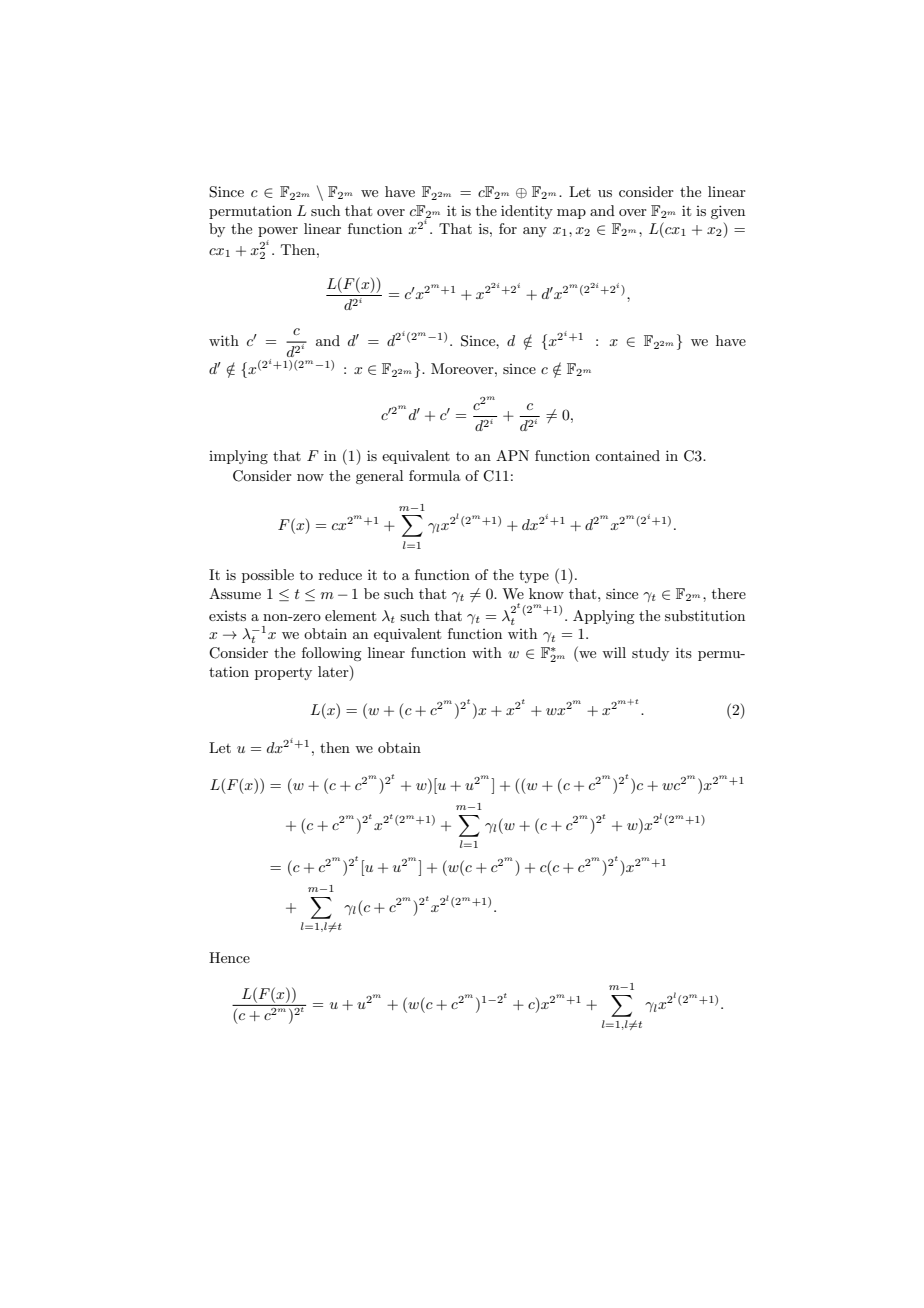 This screenshot has width=924, height=1308. What do you see at coordinates (728, 212) in the screenshot?
I see `given` at bounding box center [728, 212].
